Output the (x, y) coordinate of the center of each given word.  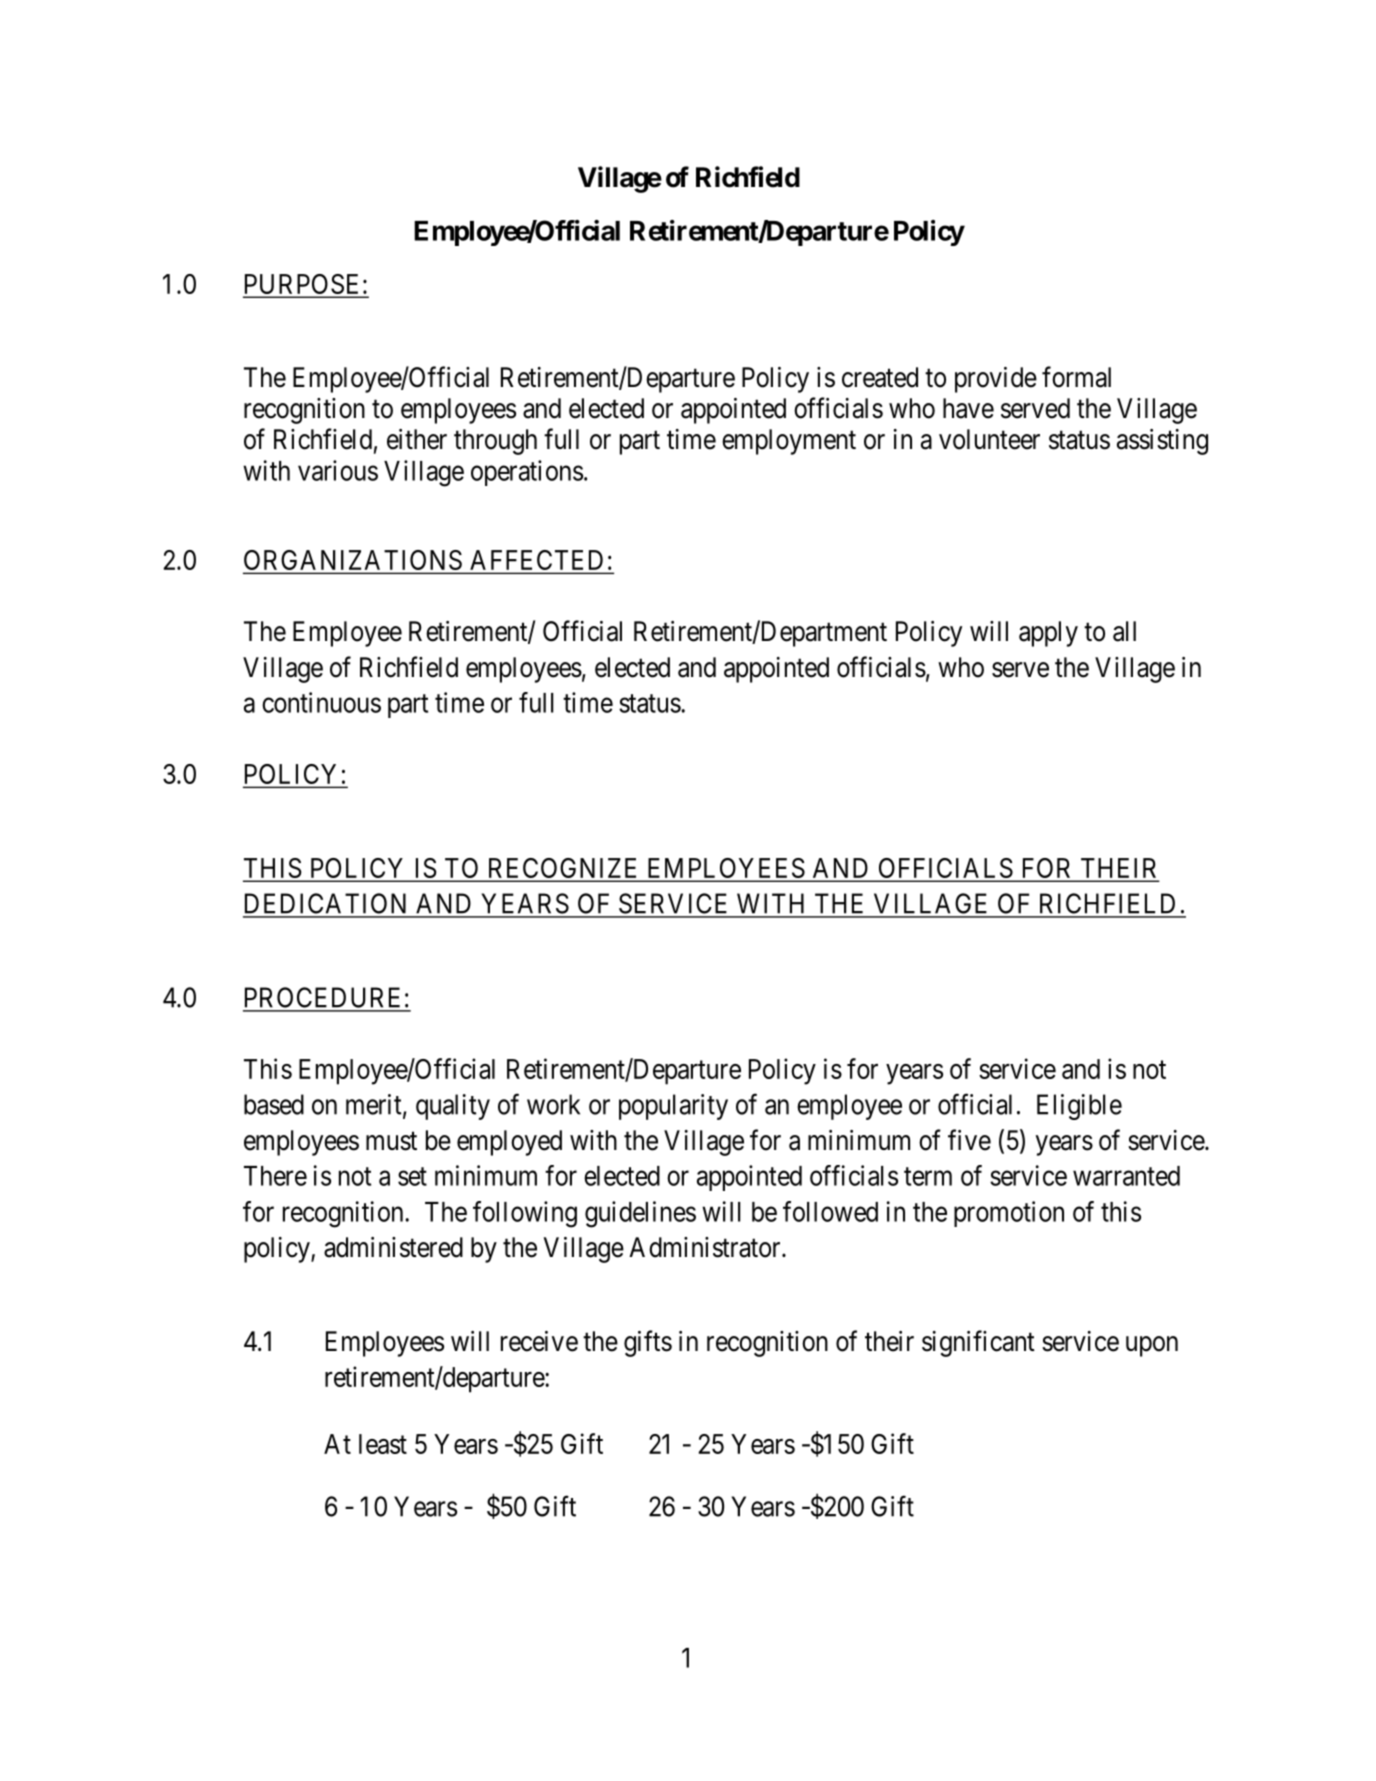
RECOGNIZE (562, 868)
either (417, 439)
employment (789, 442)
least (383, 1444)
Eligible (1079, 1107)
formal (1076, 377)
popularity (673, 1107)
